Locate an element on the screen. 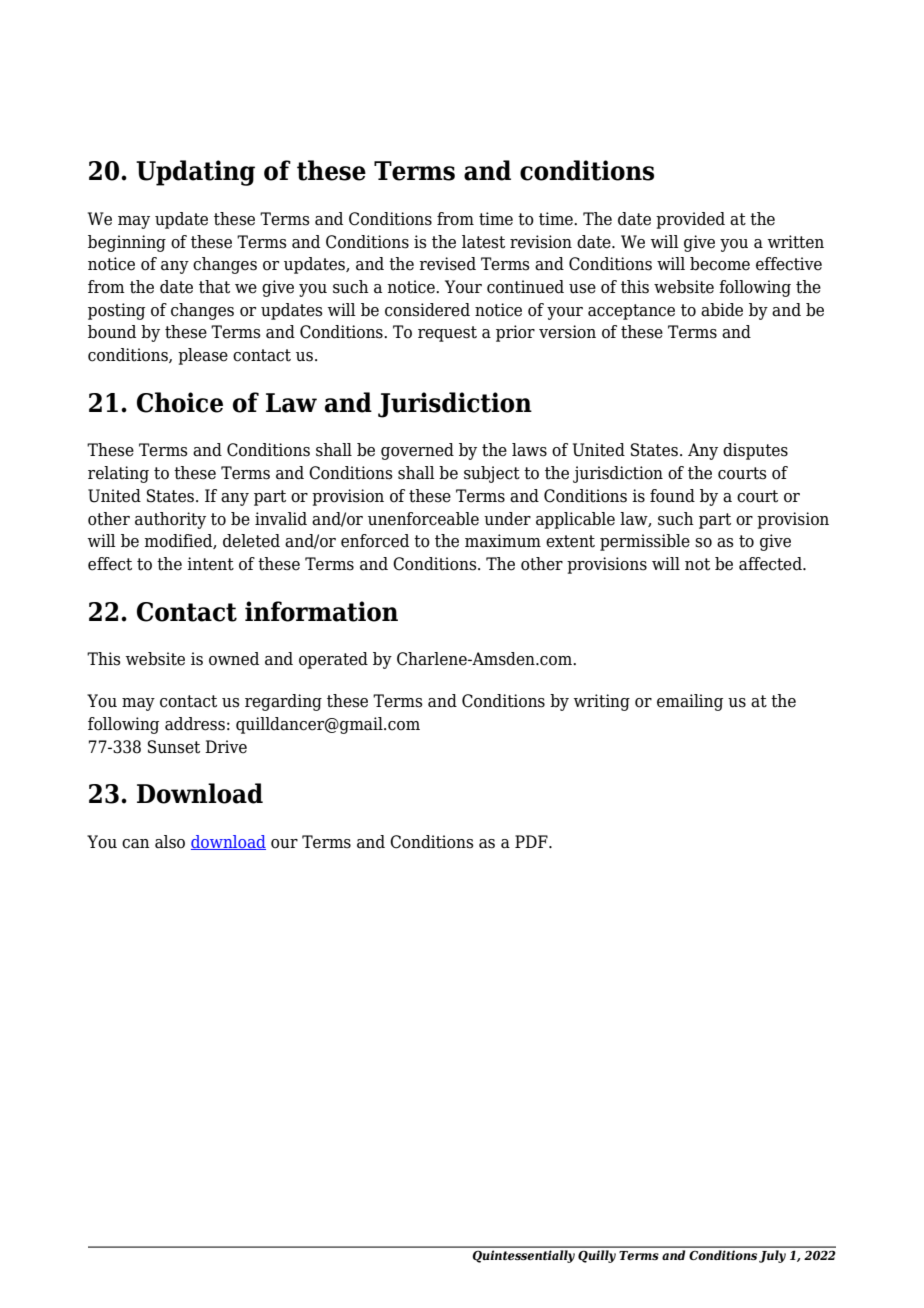 The width and height of the screenshot is (924, 1308). latest is located at coordinates (483, 242).
